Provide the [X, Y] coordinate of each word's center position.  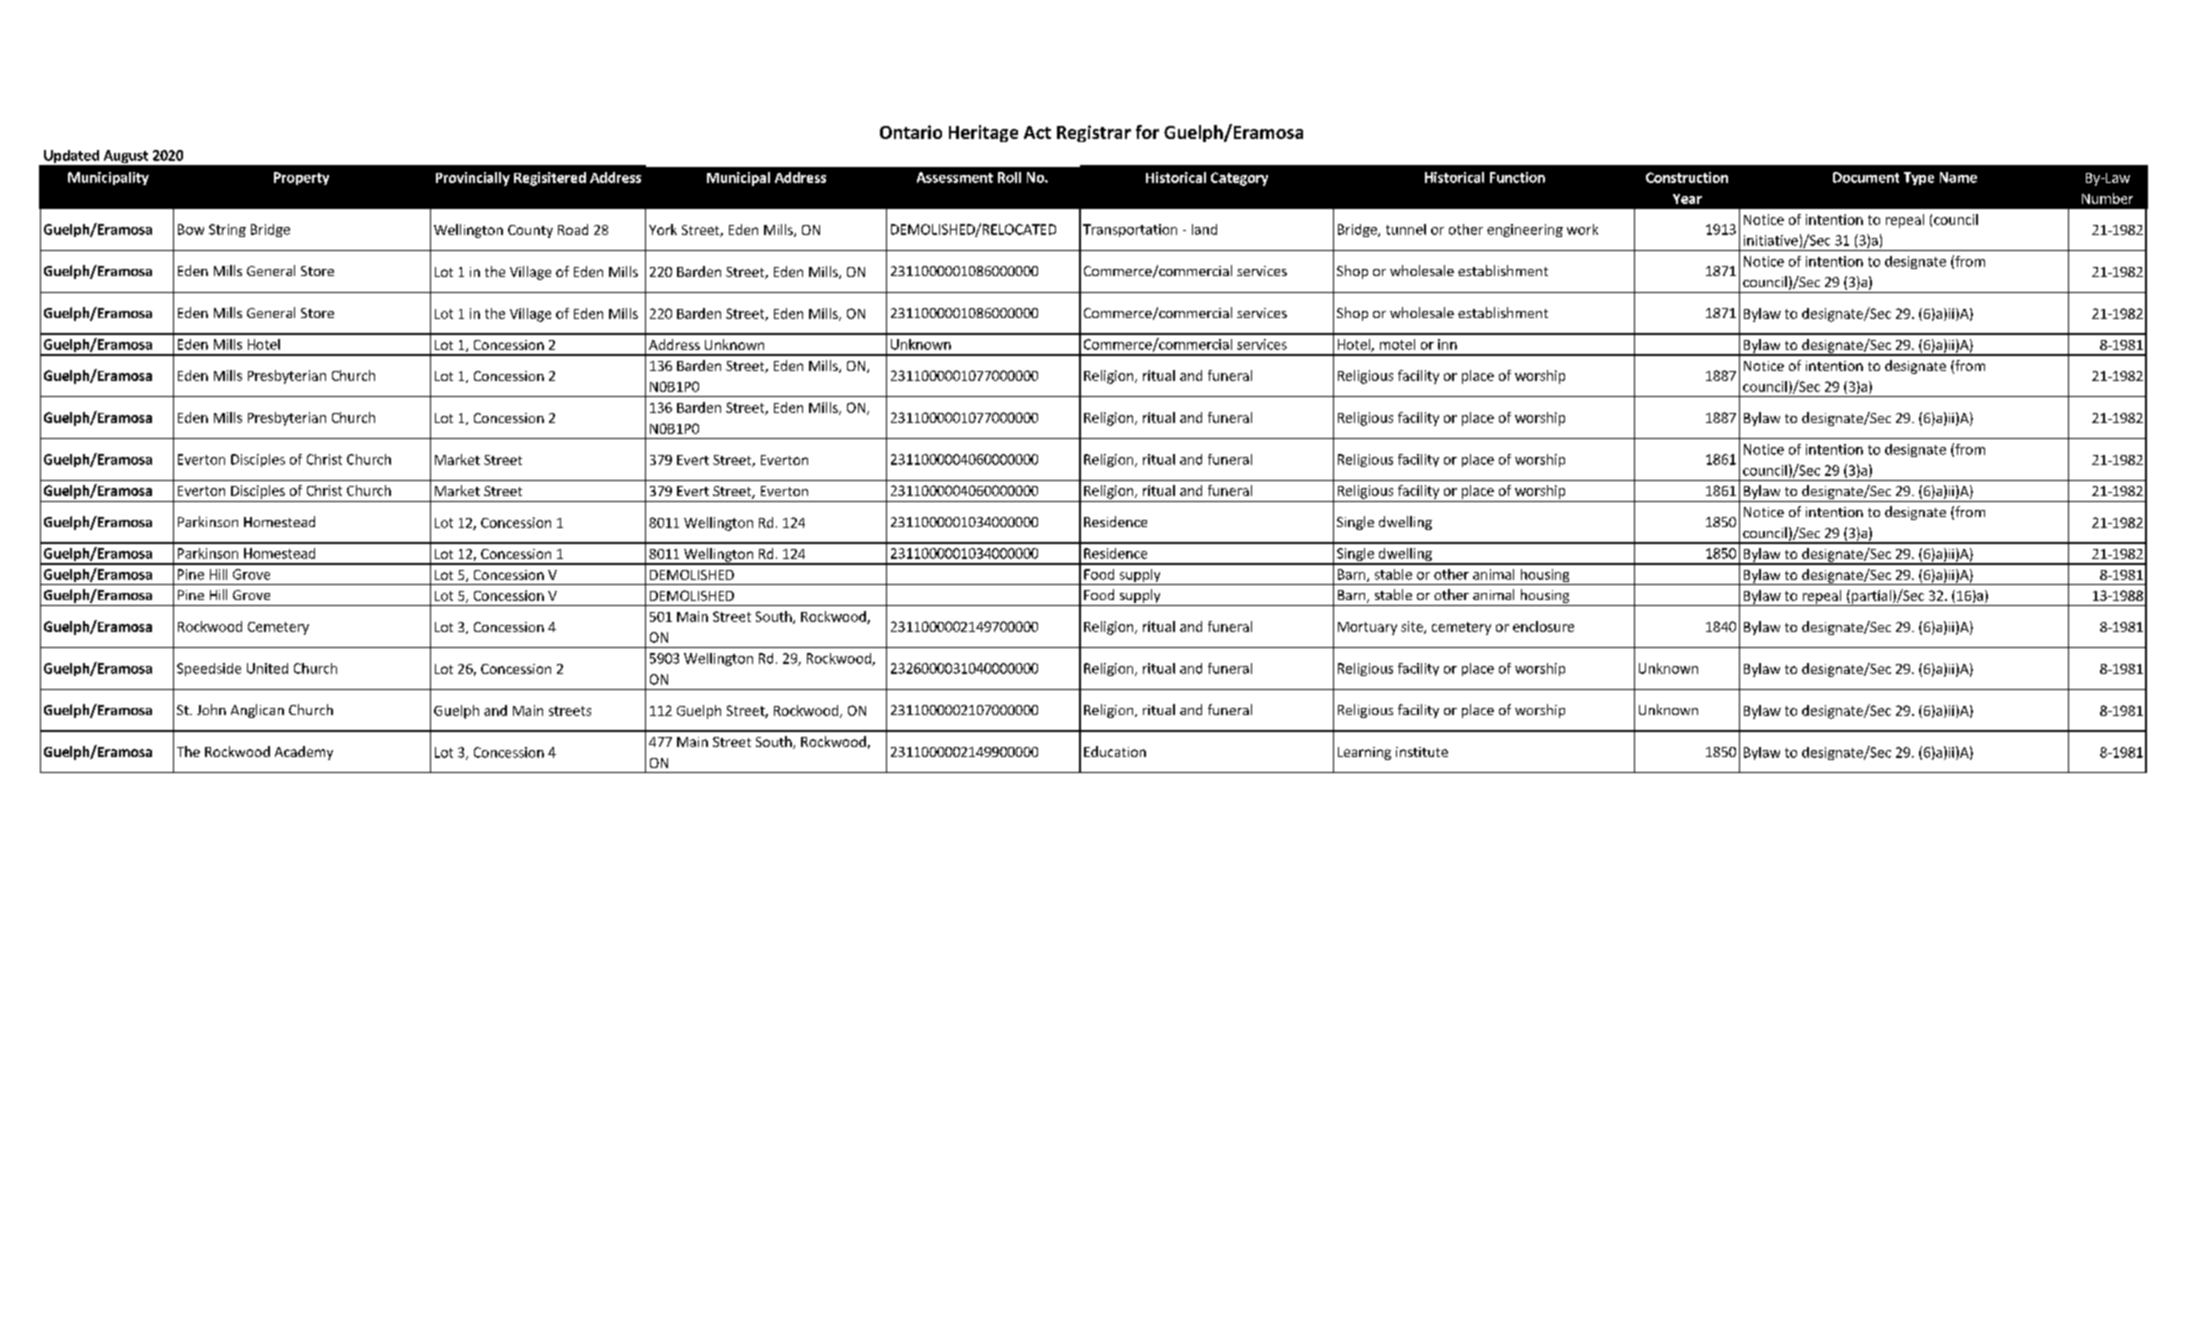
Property [301, 178]
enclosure [1543, 626]
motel [1397, 344]
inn [1447, 344]
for [1147, 132]
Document [1866, 177]
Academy [304, 753]
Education [1115, 751]
